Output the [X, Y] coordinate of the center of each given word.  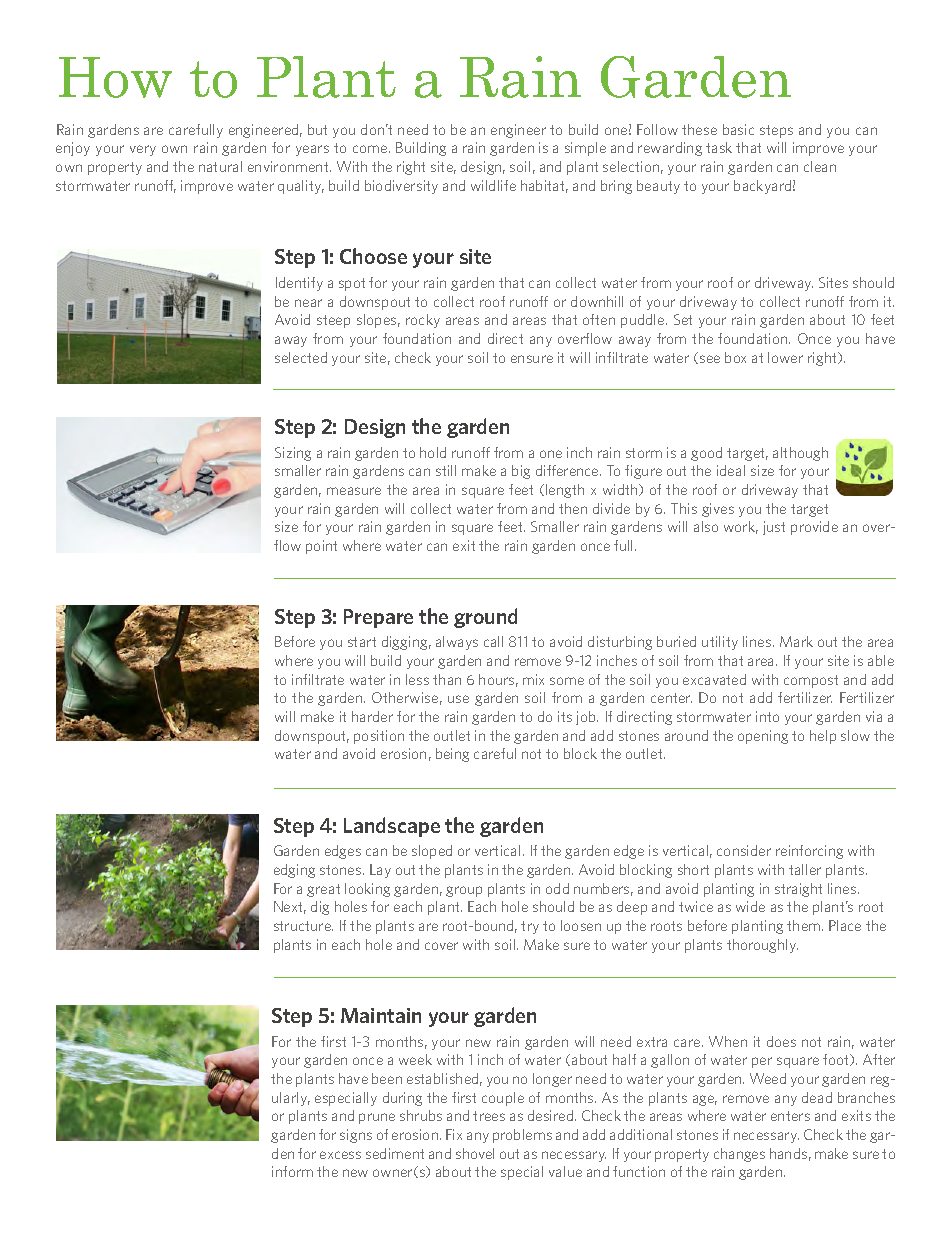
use [458, 699]
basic [738, 129]
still [446, 470]
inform [292, 1171]
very [143, 150]
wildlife [493, 185]
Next [290, 907]
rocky [423, 321]
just [774, 528]
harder [372, 716]
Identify [299, 284]
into [767, 716]
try [530, 927]
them [805, 925]
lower [785, 357]
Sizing [293, 454]
